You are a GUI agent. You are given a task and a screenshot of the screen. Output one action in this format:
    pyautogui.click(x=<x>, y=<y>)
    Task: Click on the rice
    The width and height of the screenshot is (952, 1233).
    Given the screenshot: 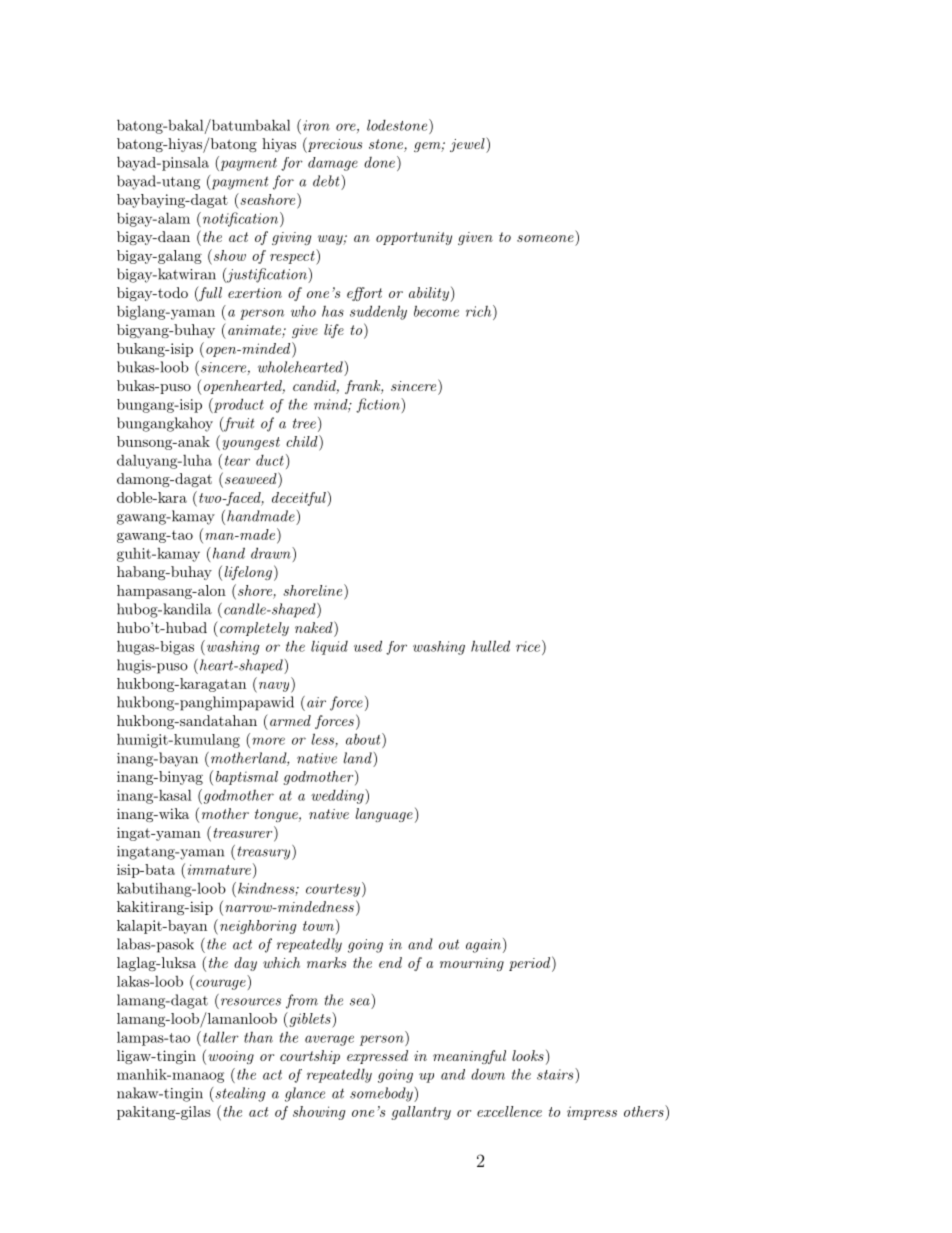 What is the action you would take?
    pyautogui.click(x=528, y=646)
